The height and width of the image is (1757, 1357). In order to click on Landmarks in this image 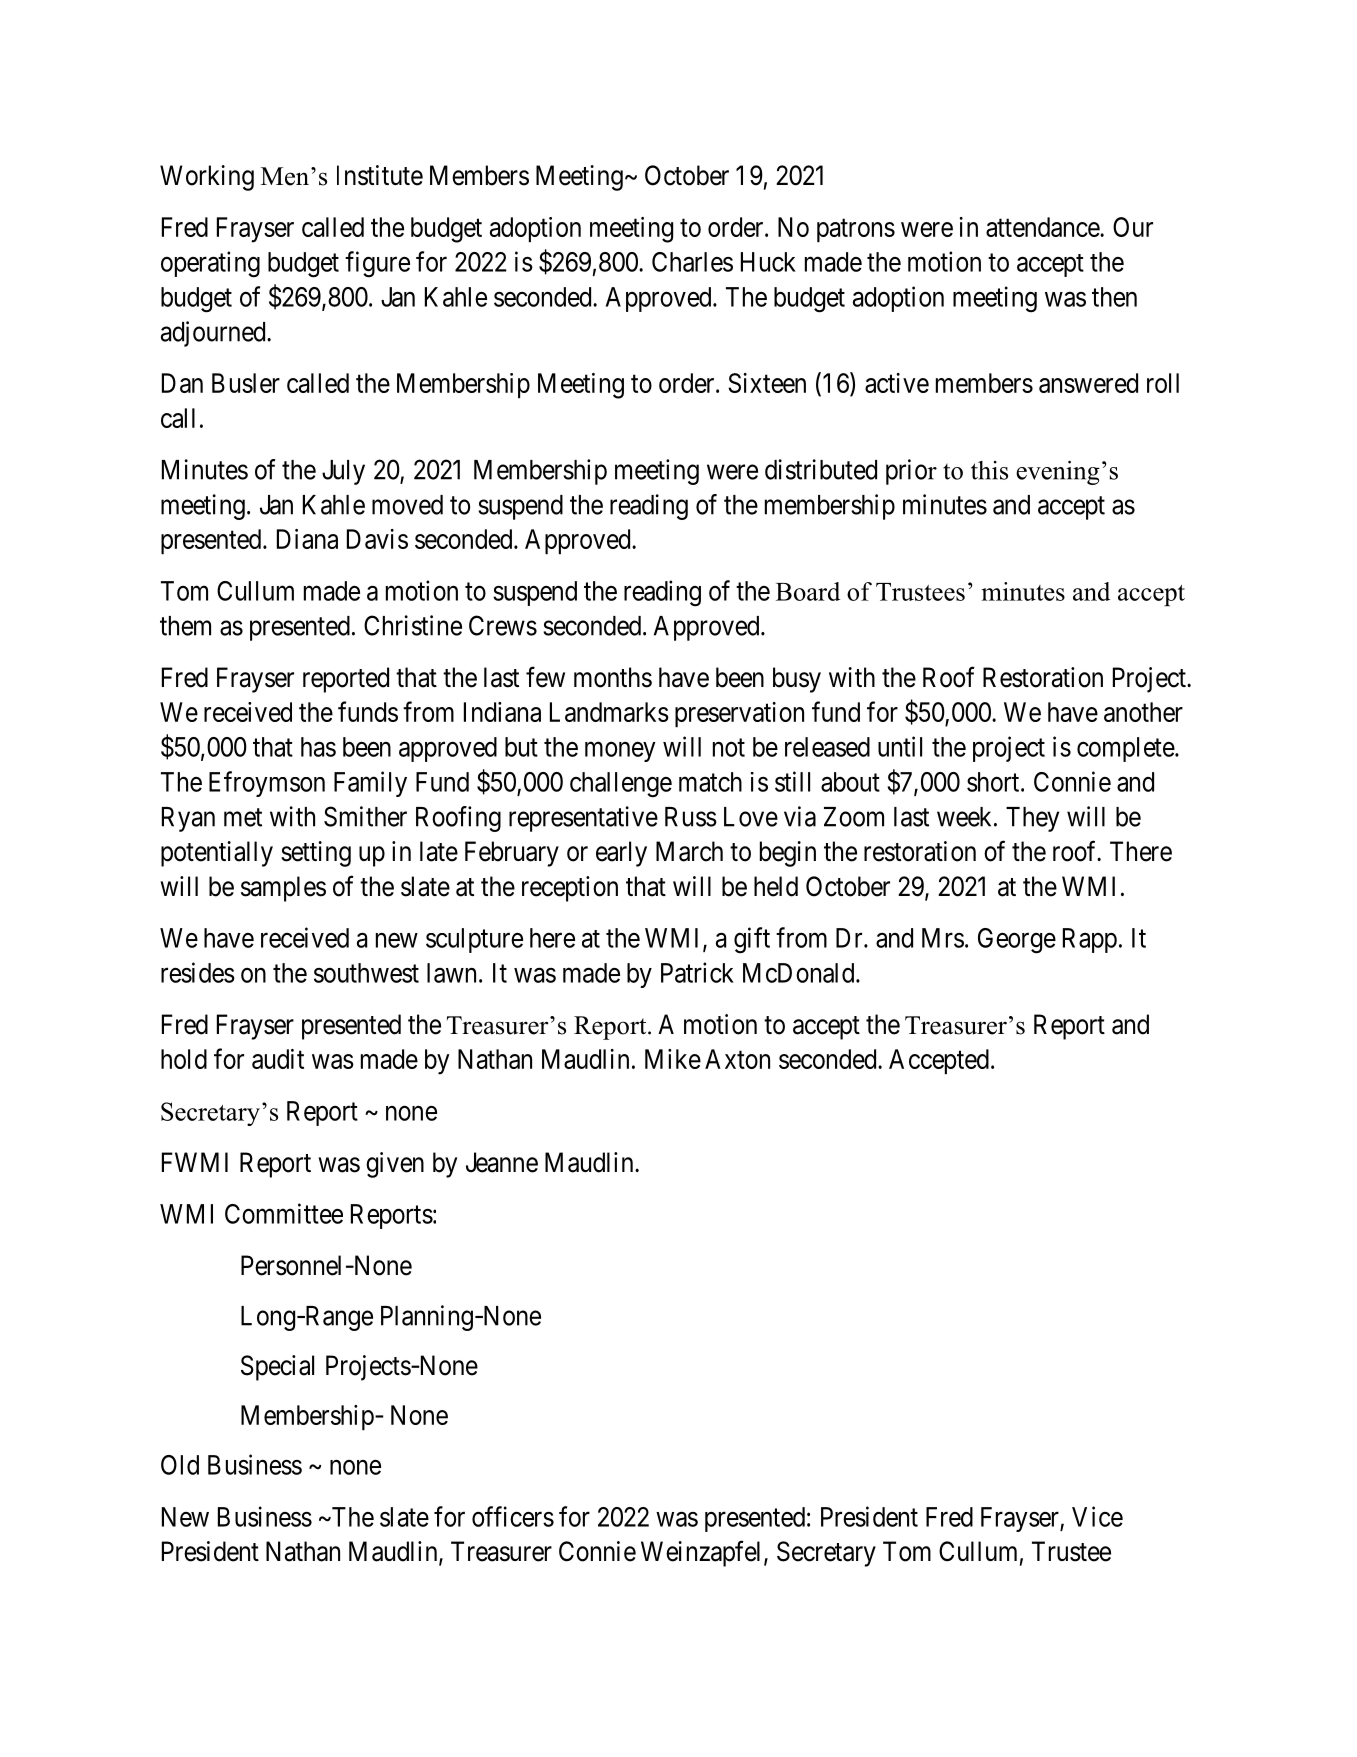, I will do `click(609, 712)`.
